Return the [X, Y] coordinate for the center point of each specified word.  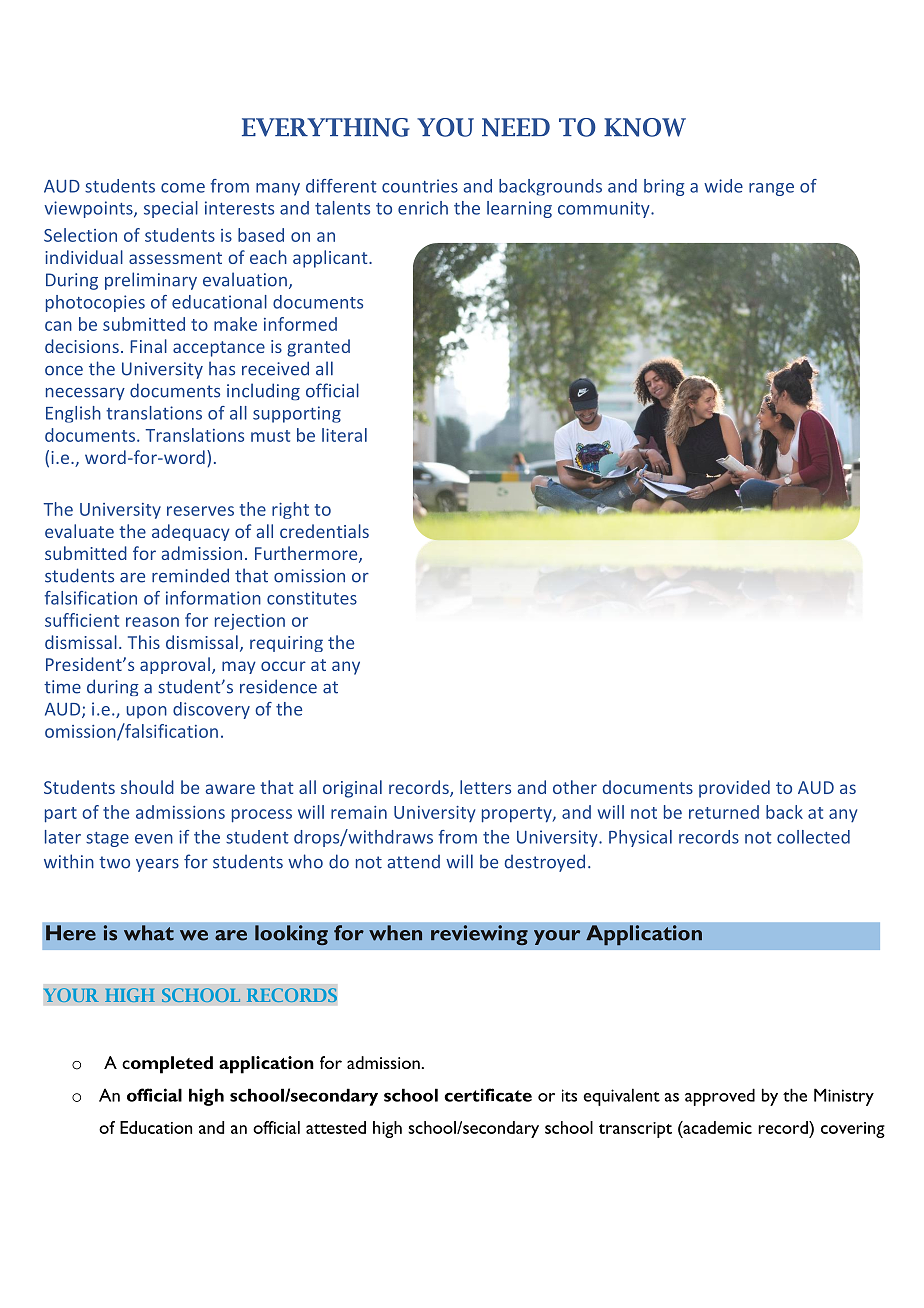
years [157, 865]
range [771, 189]
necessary [85, 394]
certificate [488, 1095]
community [605, 209]
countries [420, 186]
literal [344, 435]
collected [813, 837]
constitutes [312, 598]
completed [167, 1065]
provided [734, 789]
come [183, 188]
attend [413, 862]
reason [152, 622]
